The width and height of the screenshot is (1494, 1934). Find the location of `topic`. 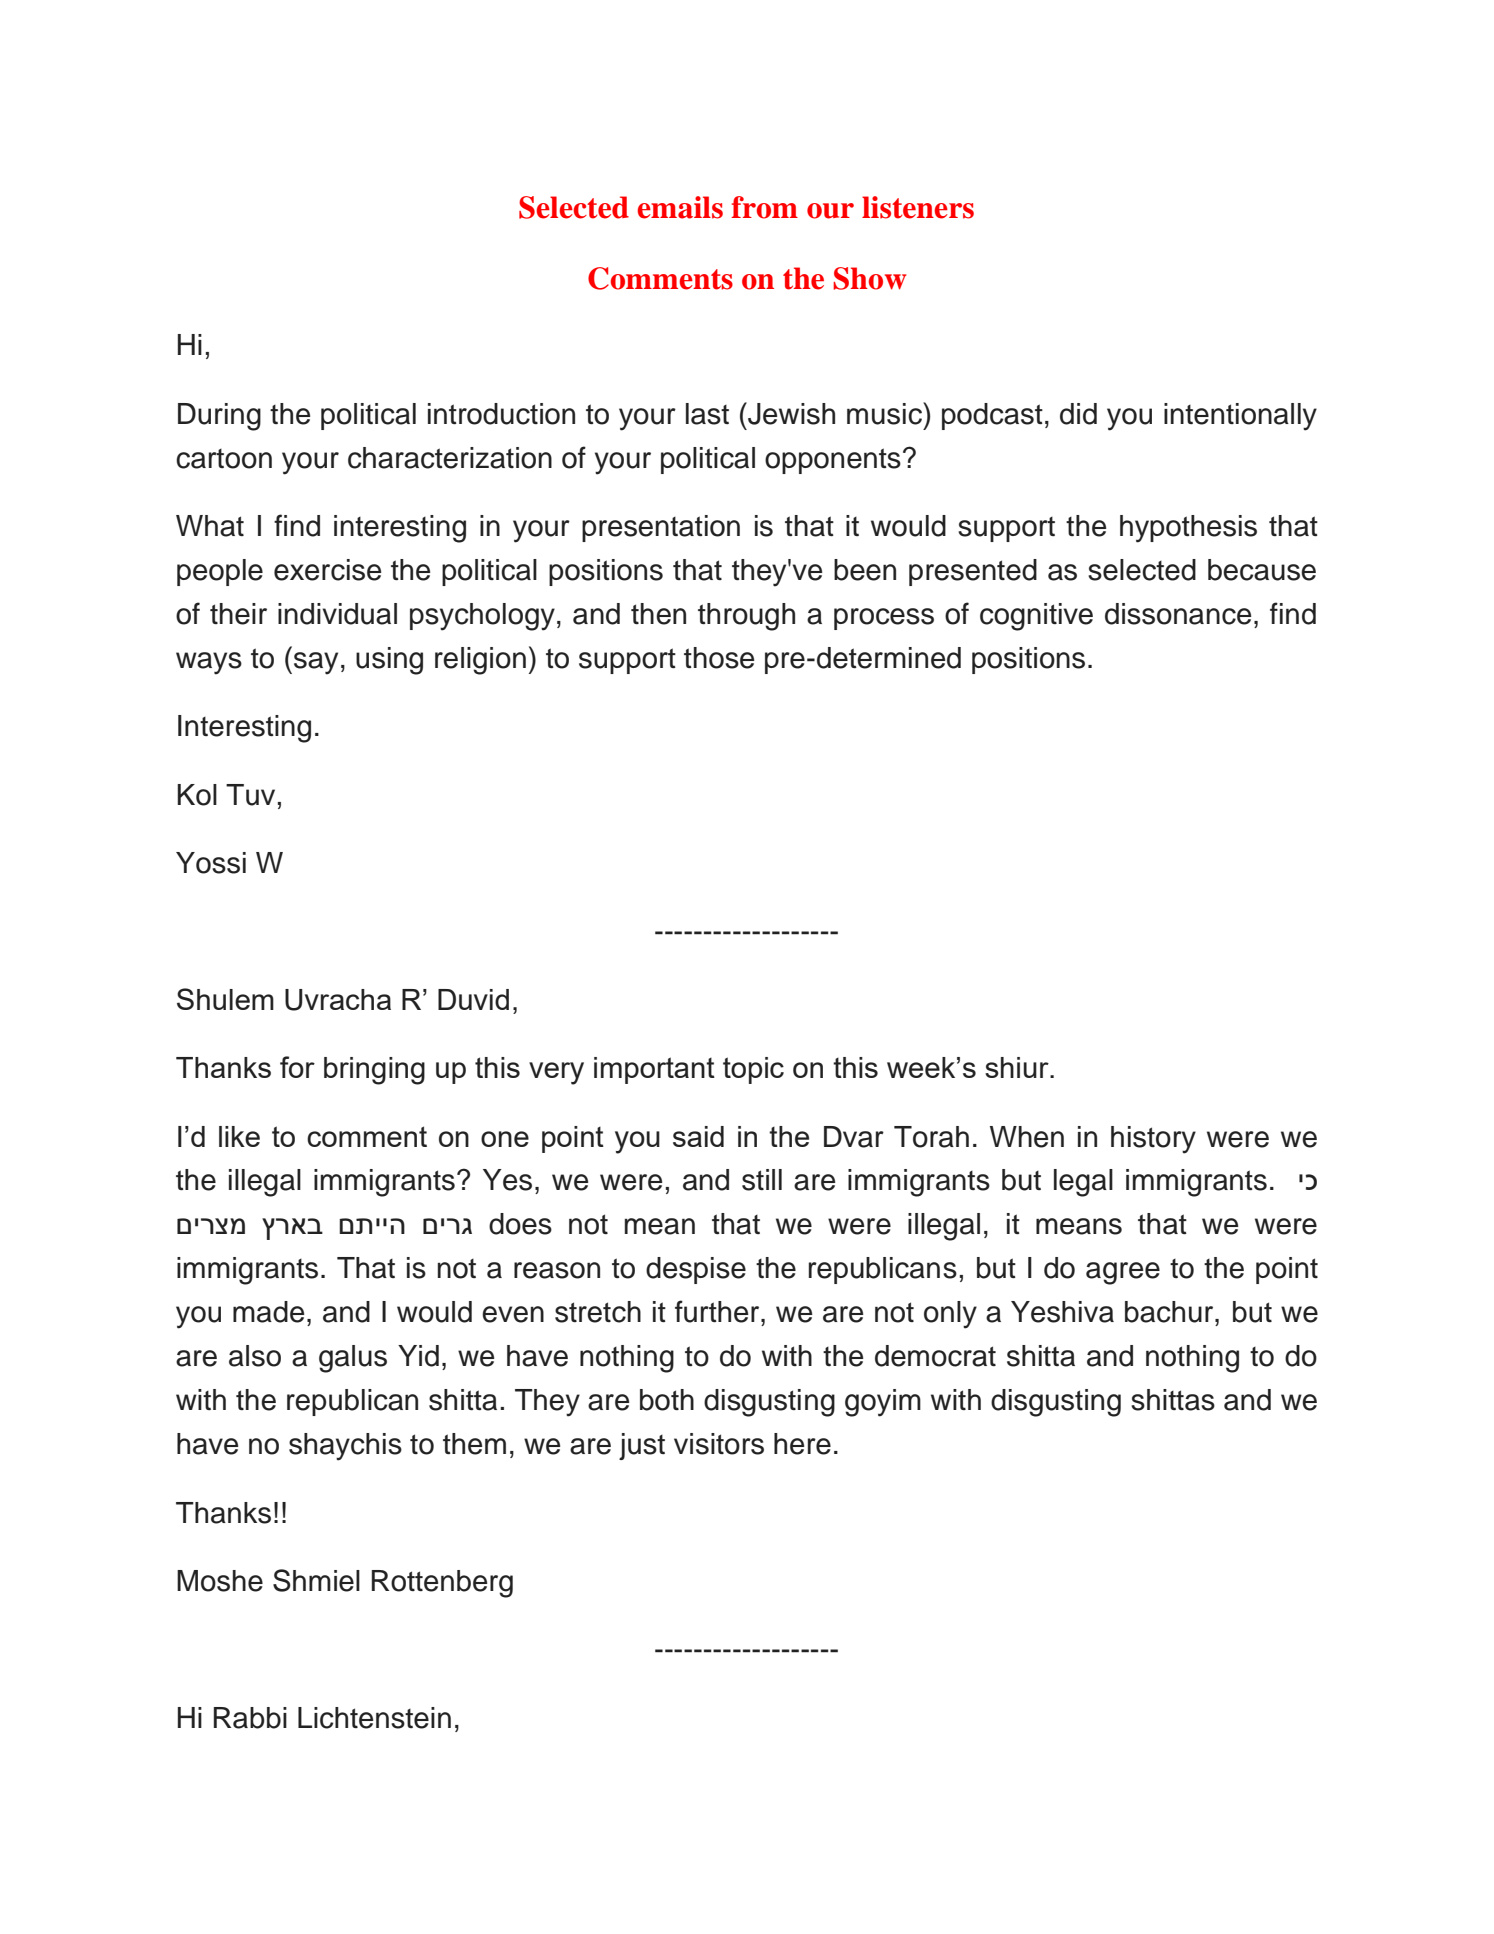

topic is located at coordinates (753, 1070).
